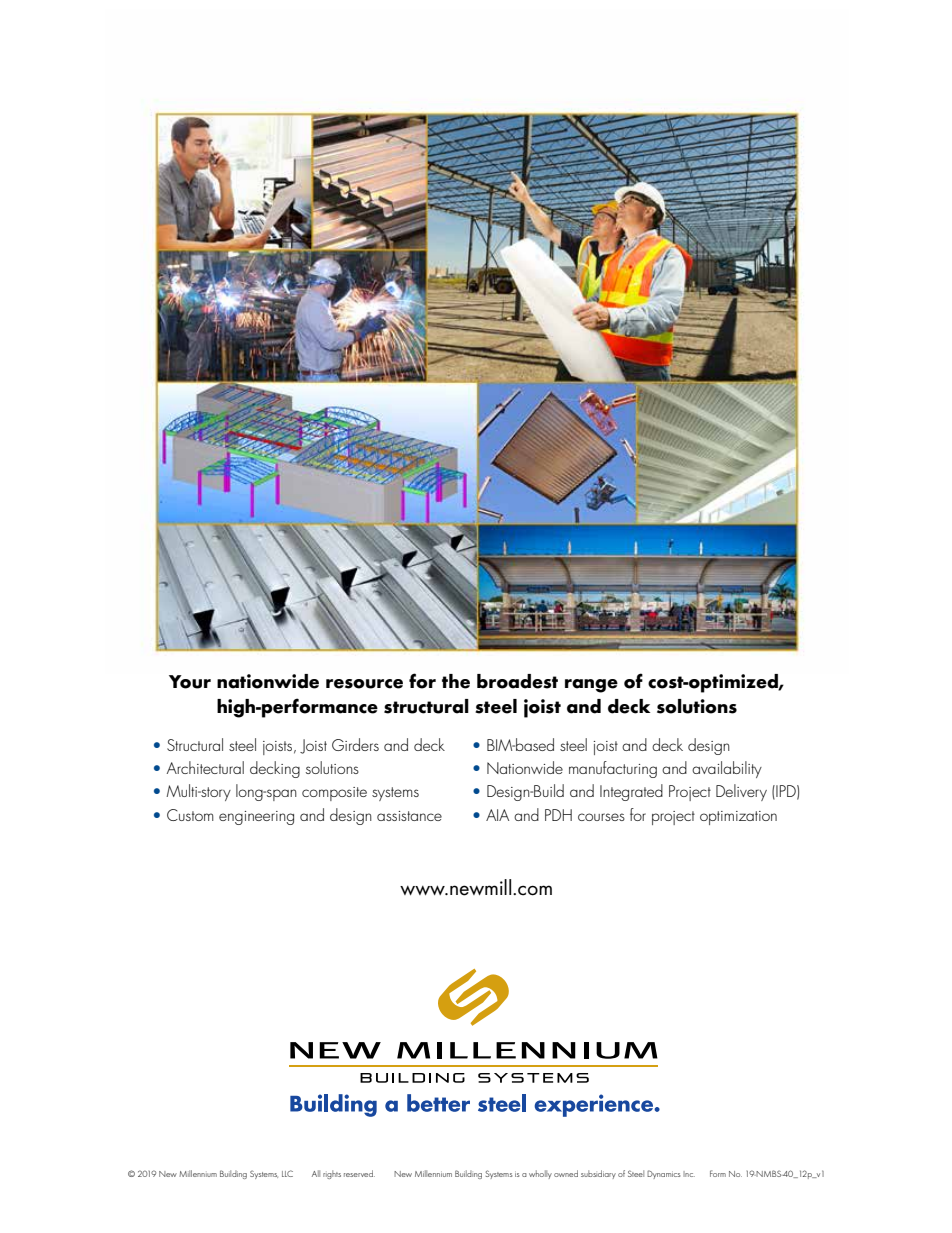 The height and width of the screenshot is (1233, 952). I want to click on Custom, so click(190, 815).
